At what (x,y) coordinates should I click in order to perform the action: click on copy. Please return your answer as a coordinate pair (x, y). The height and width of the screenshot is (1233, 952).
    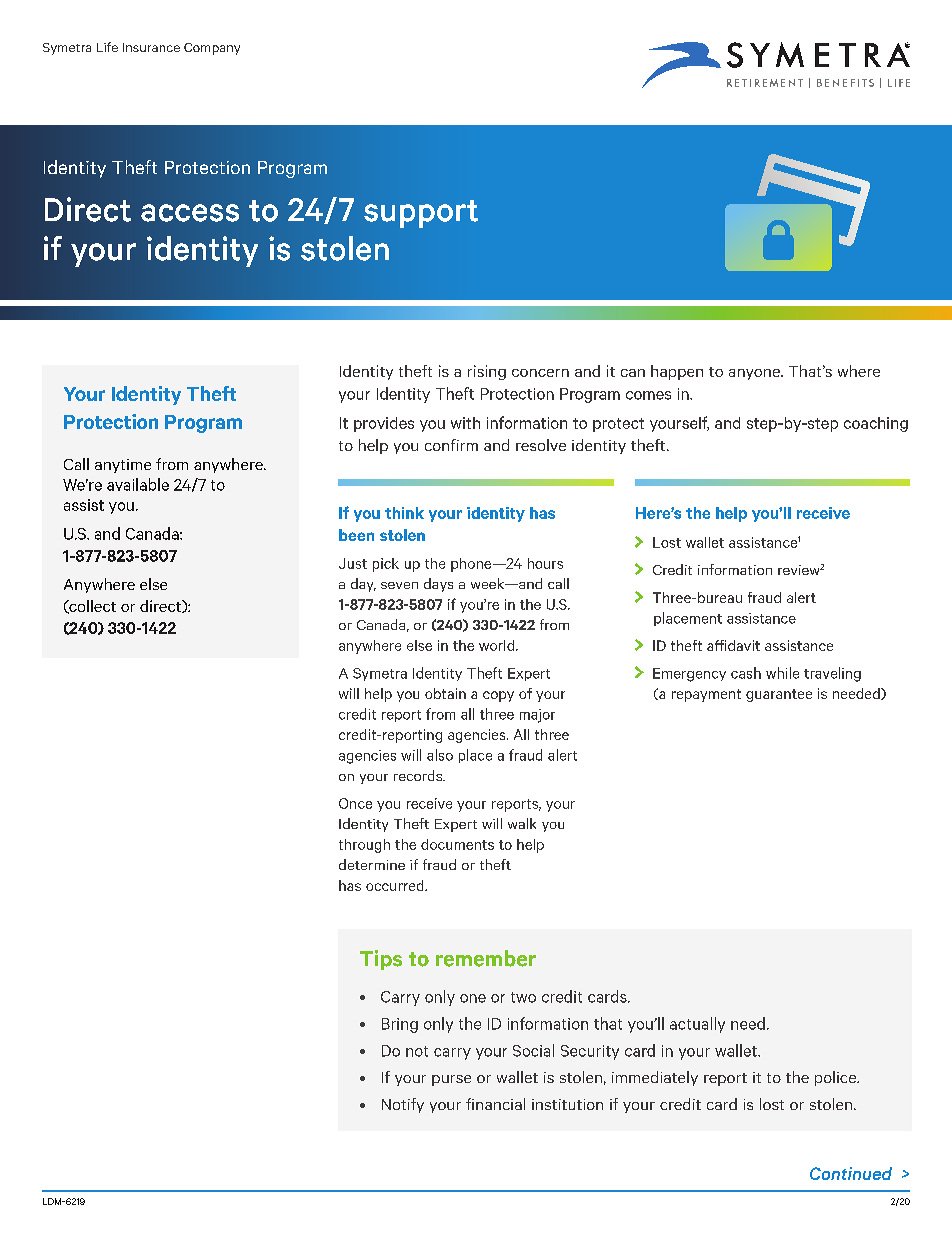
    Looking at the image, I should click on (498, 696).
